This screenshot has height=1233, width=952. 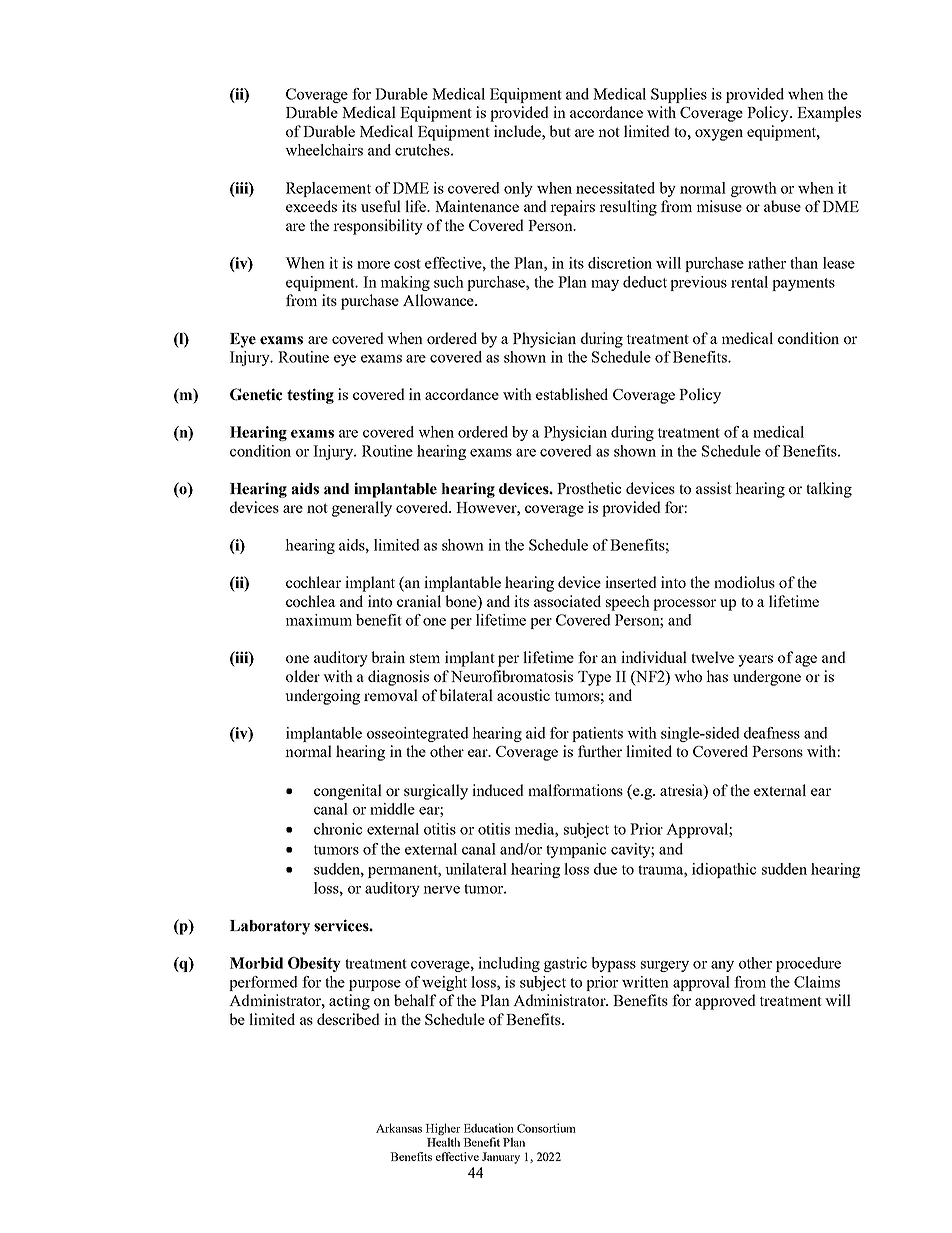 What do you see at coordinates (560, 131) in the screenshot?
I see `but` at bounding box center [560, 131].
